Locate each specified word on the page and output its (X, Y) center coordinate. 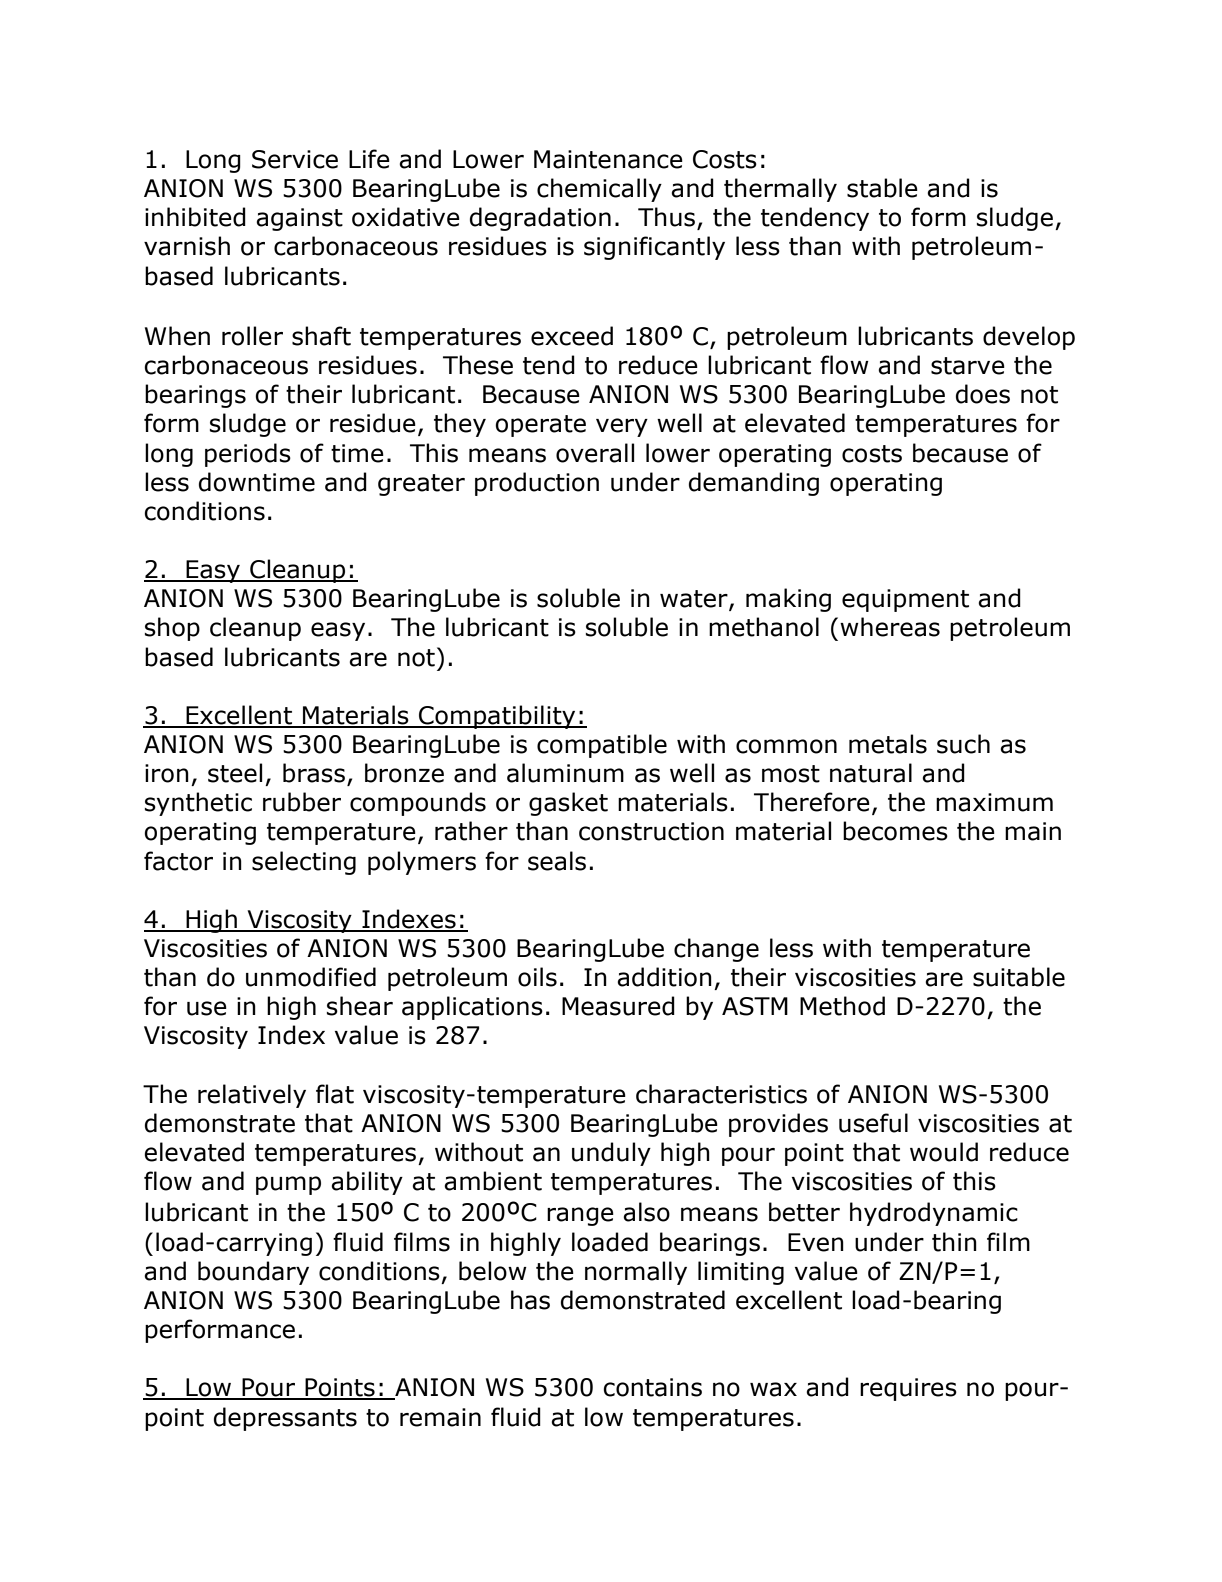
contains (652, 1387)
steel (235, 773)
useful (873, 1123)
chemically (599, 190)
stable (882, 188)
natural (871, 773)
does (983, 394)
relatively (252, 1096)
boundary (253, 1273)
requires (908, 1389)
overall (595, 453)
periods (248, 455)
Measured (618, 1006)
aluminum (565, 773)
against (299, 219)
